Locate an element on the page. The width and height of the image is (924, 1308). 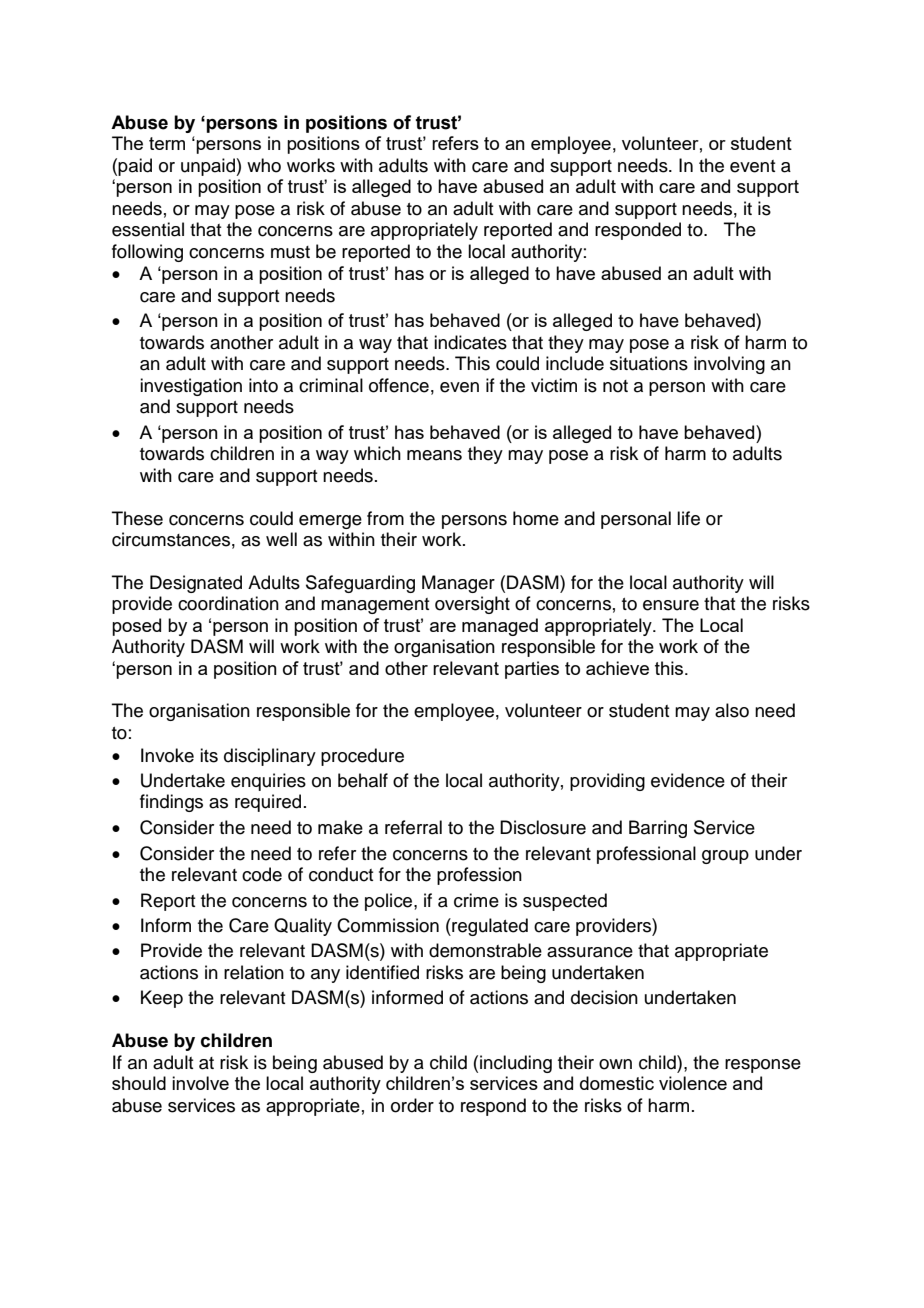
crime is located at coordinates (476, 900).
